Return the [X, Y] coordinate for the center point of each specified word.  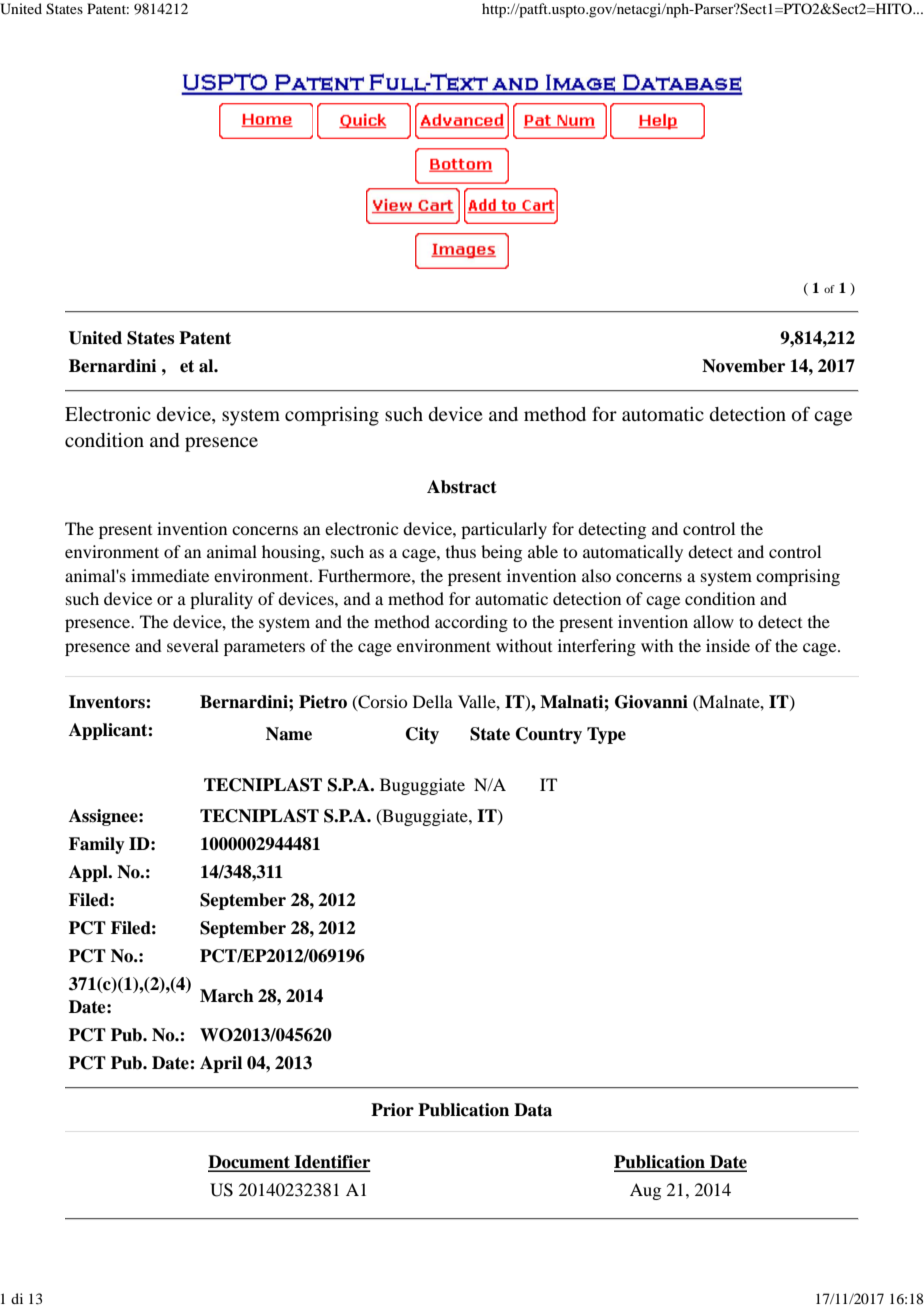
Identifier [331, 1163]
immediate [170, 575]
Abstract [462, 487]
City [422, 735]
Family [97, 845]
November [743, 366]
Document [250, 1163]
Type [606, 735]
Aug [645, 1191]
